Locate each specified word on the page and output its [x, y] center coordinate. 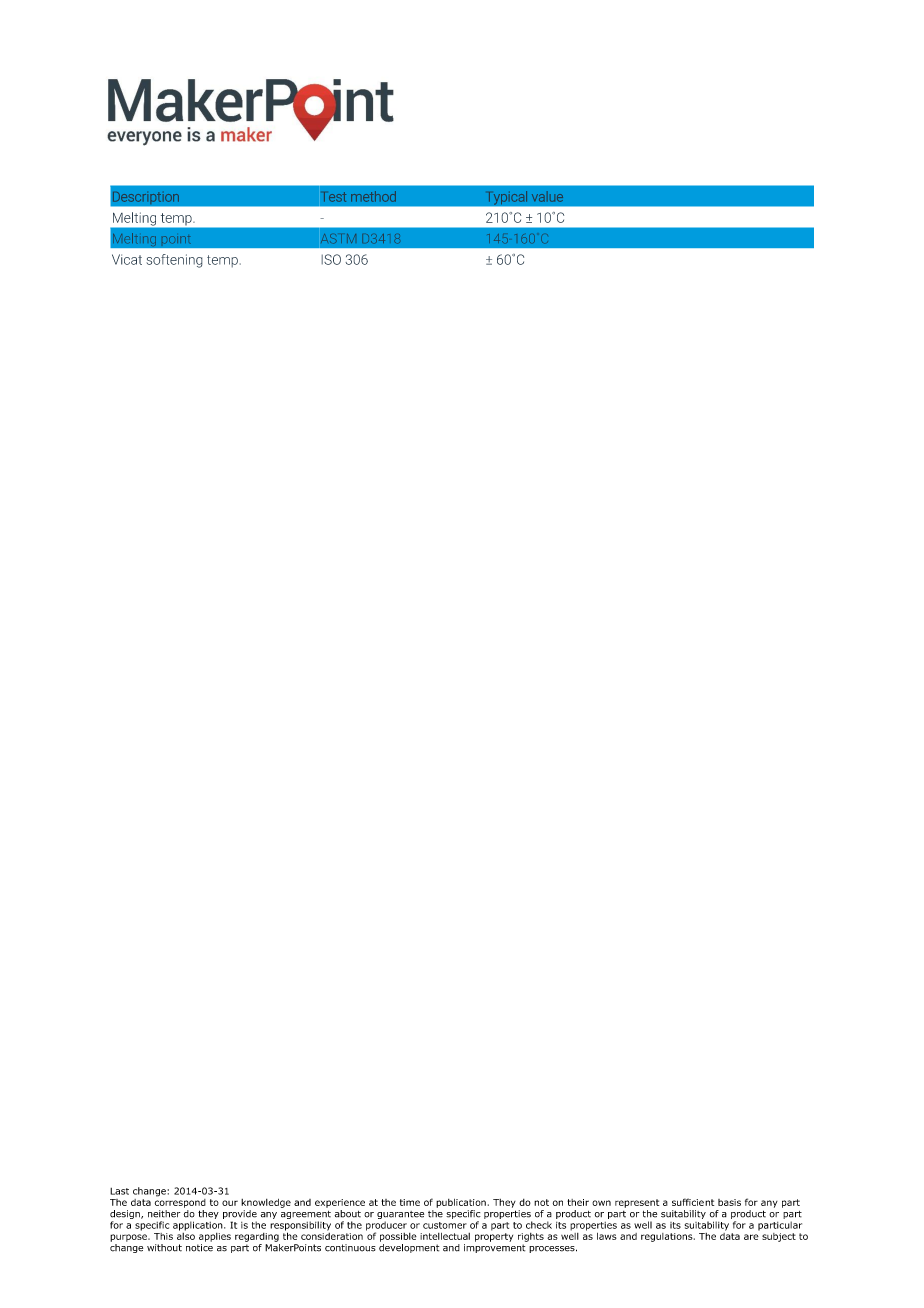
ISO [331, 259]
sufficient [693, 1202]
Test [335, 197]
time [410, 1202]
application [199, 1226]
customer [445, 1225]
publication [461, 1203]
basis [729, 1202]
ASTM [338, 239]
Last [119, 1191]
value [547, 196]
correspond [180, 1202]
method [373, 196]
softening [174, 261]
